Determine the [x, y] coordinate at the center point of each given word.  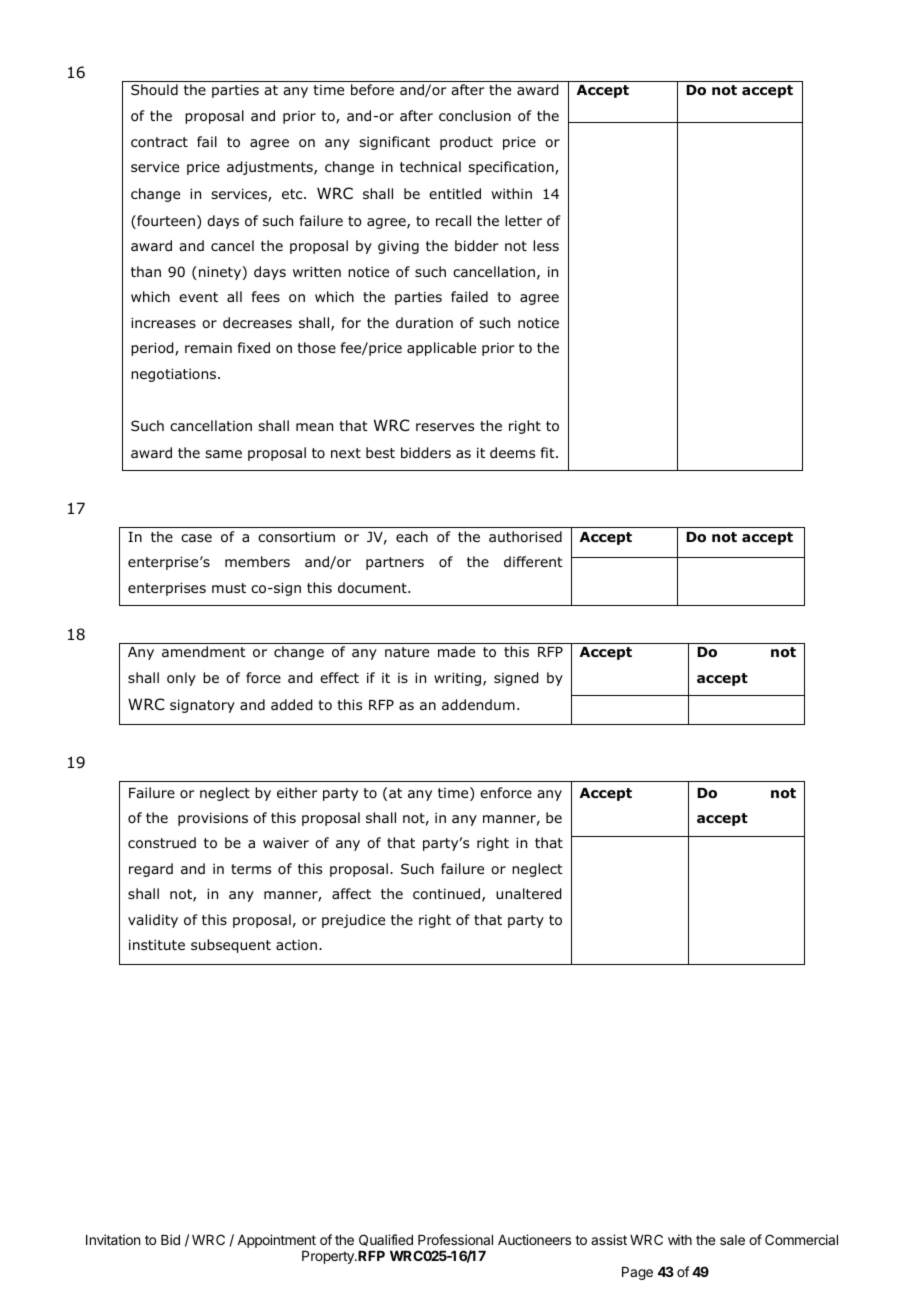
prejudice [353, 921]
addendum [478, 705]
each [412, 536]
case [196, 538]
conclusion [475, 116]
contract [159, 142]
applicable [441, 349]
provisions [213, 819]
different [533, 561]
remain [208, 347]
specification [512, 168]
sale [732, 1240]
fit [549, 452]
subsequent [231, 946]
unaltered [528, 894]
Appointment [276, 1241]
